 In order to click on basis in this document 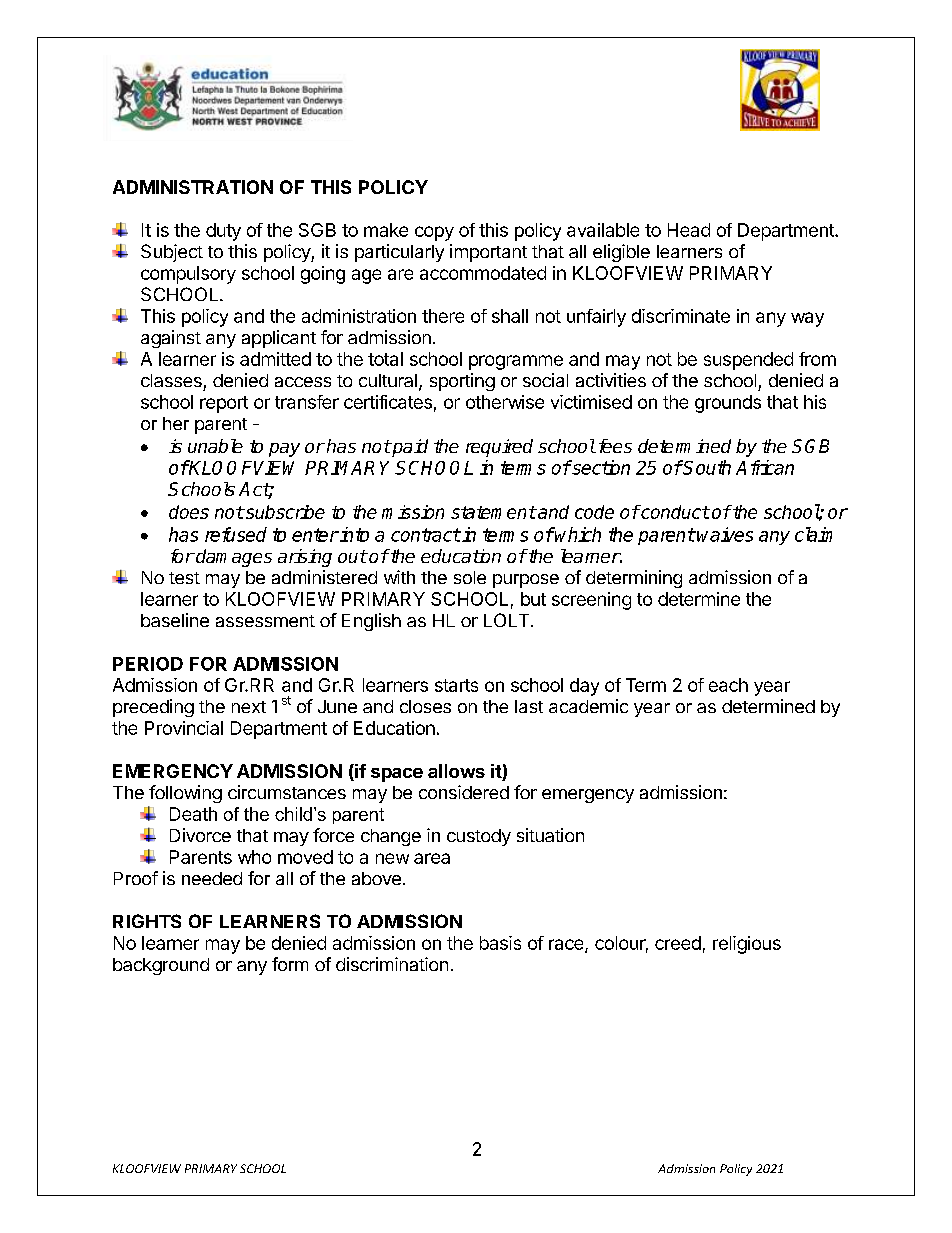, I will do `click(500, 943)`.
